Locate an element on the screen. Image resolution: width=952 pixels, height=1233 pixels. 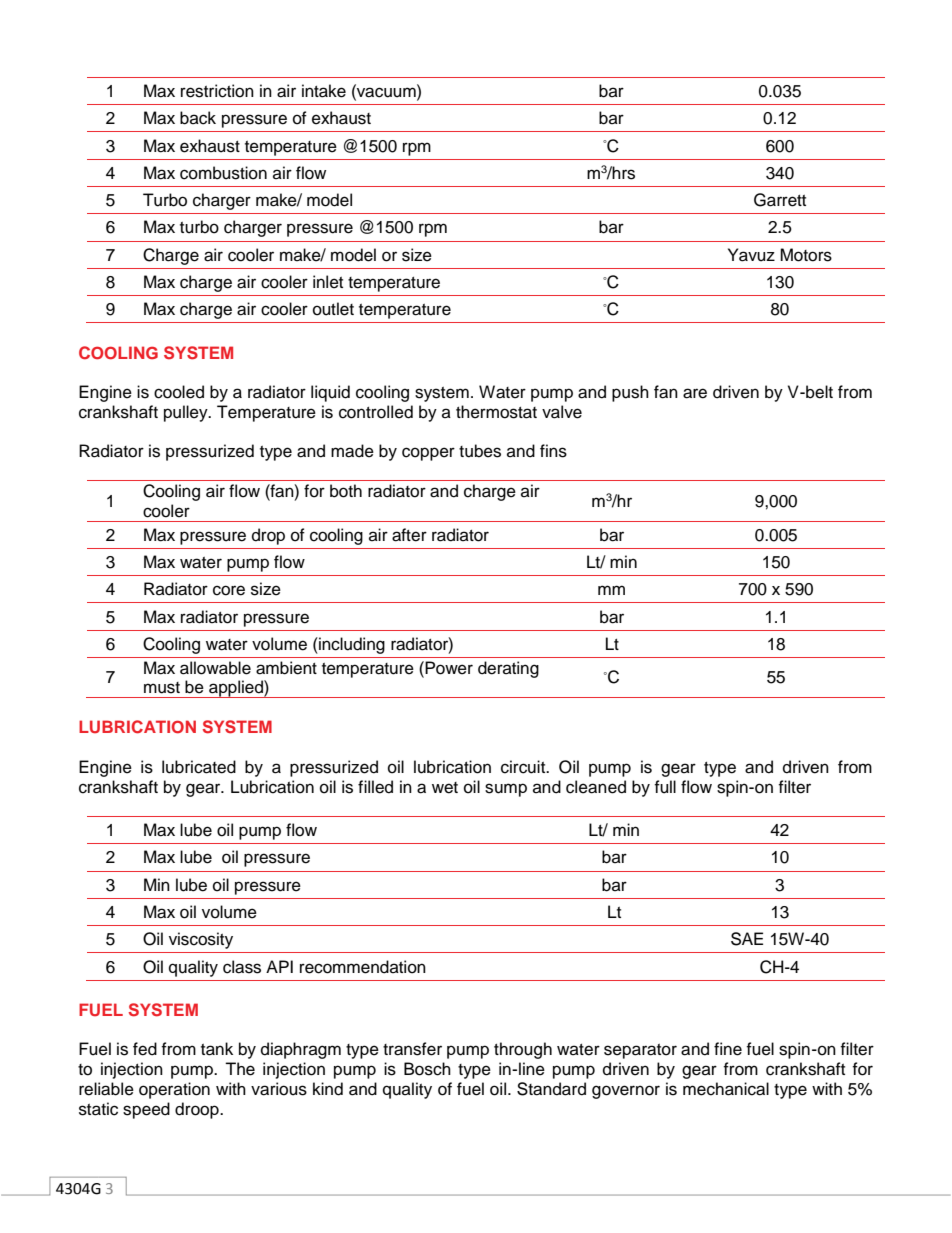
Garrett is located at coordinates (780, 200).
